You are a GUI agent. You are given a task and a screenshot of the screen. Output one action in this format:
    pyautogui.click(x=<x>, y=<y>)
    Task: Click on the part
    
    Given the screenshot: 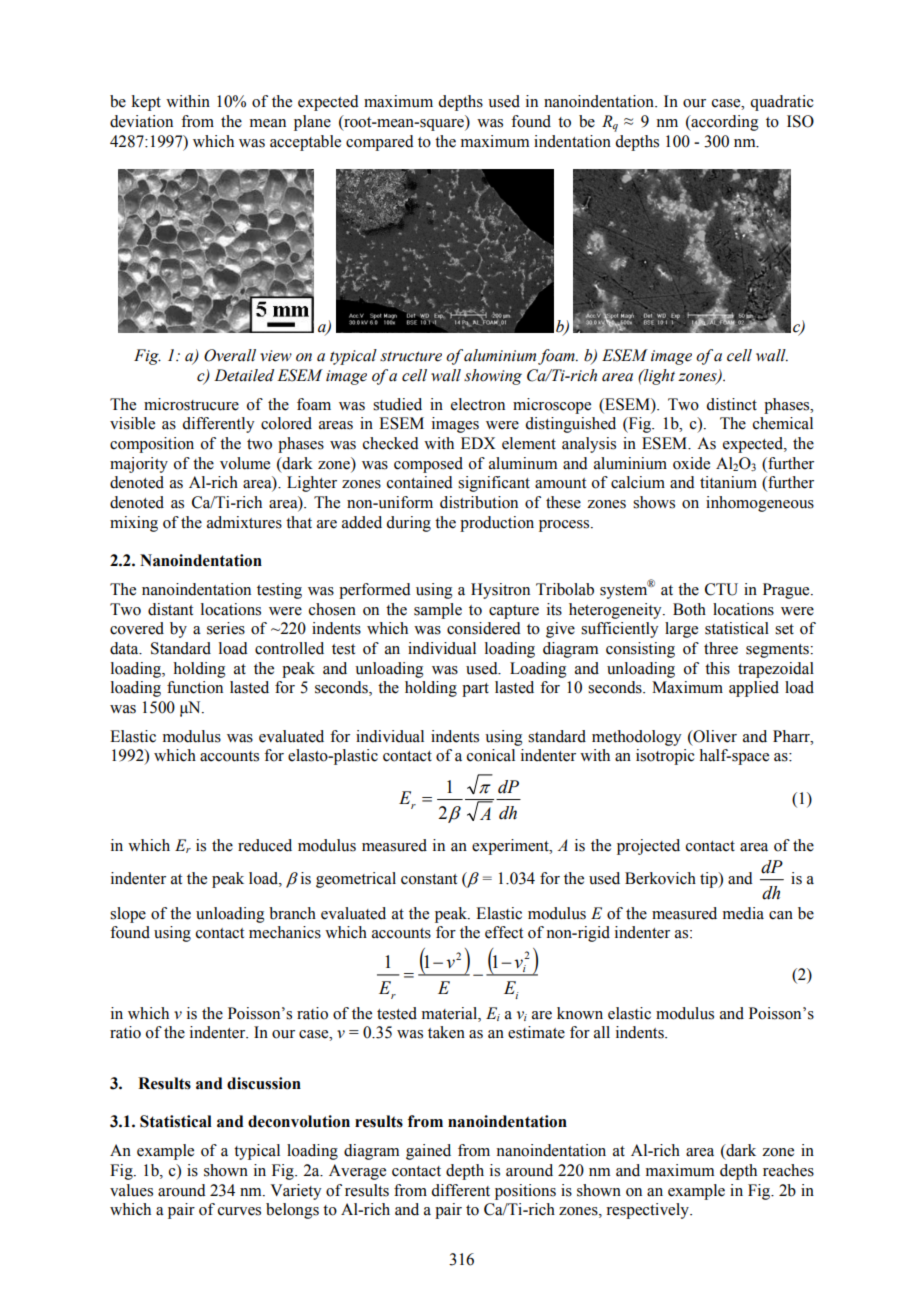 What is the action you would take?
    pyautogui.click(x=475, y=690)
